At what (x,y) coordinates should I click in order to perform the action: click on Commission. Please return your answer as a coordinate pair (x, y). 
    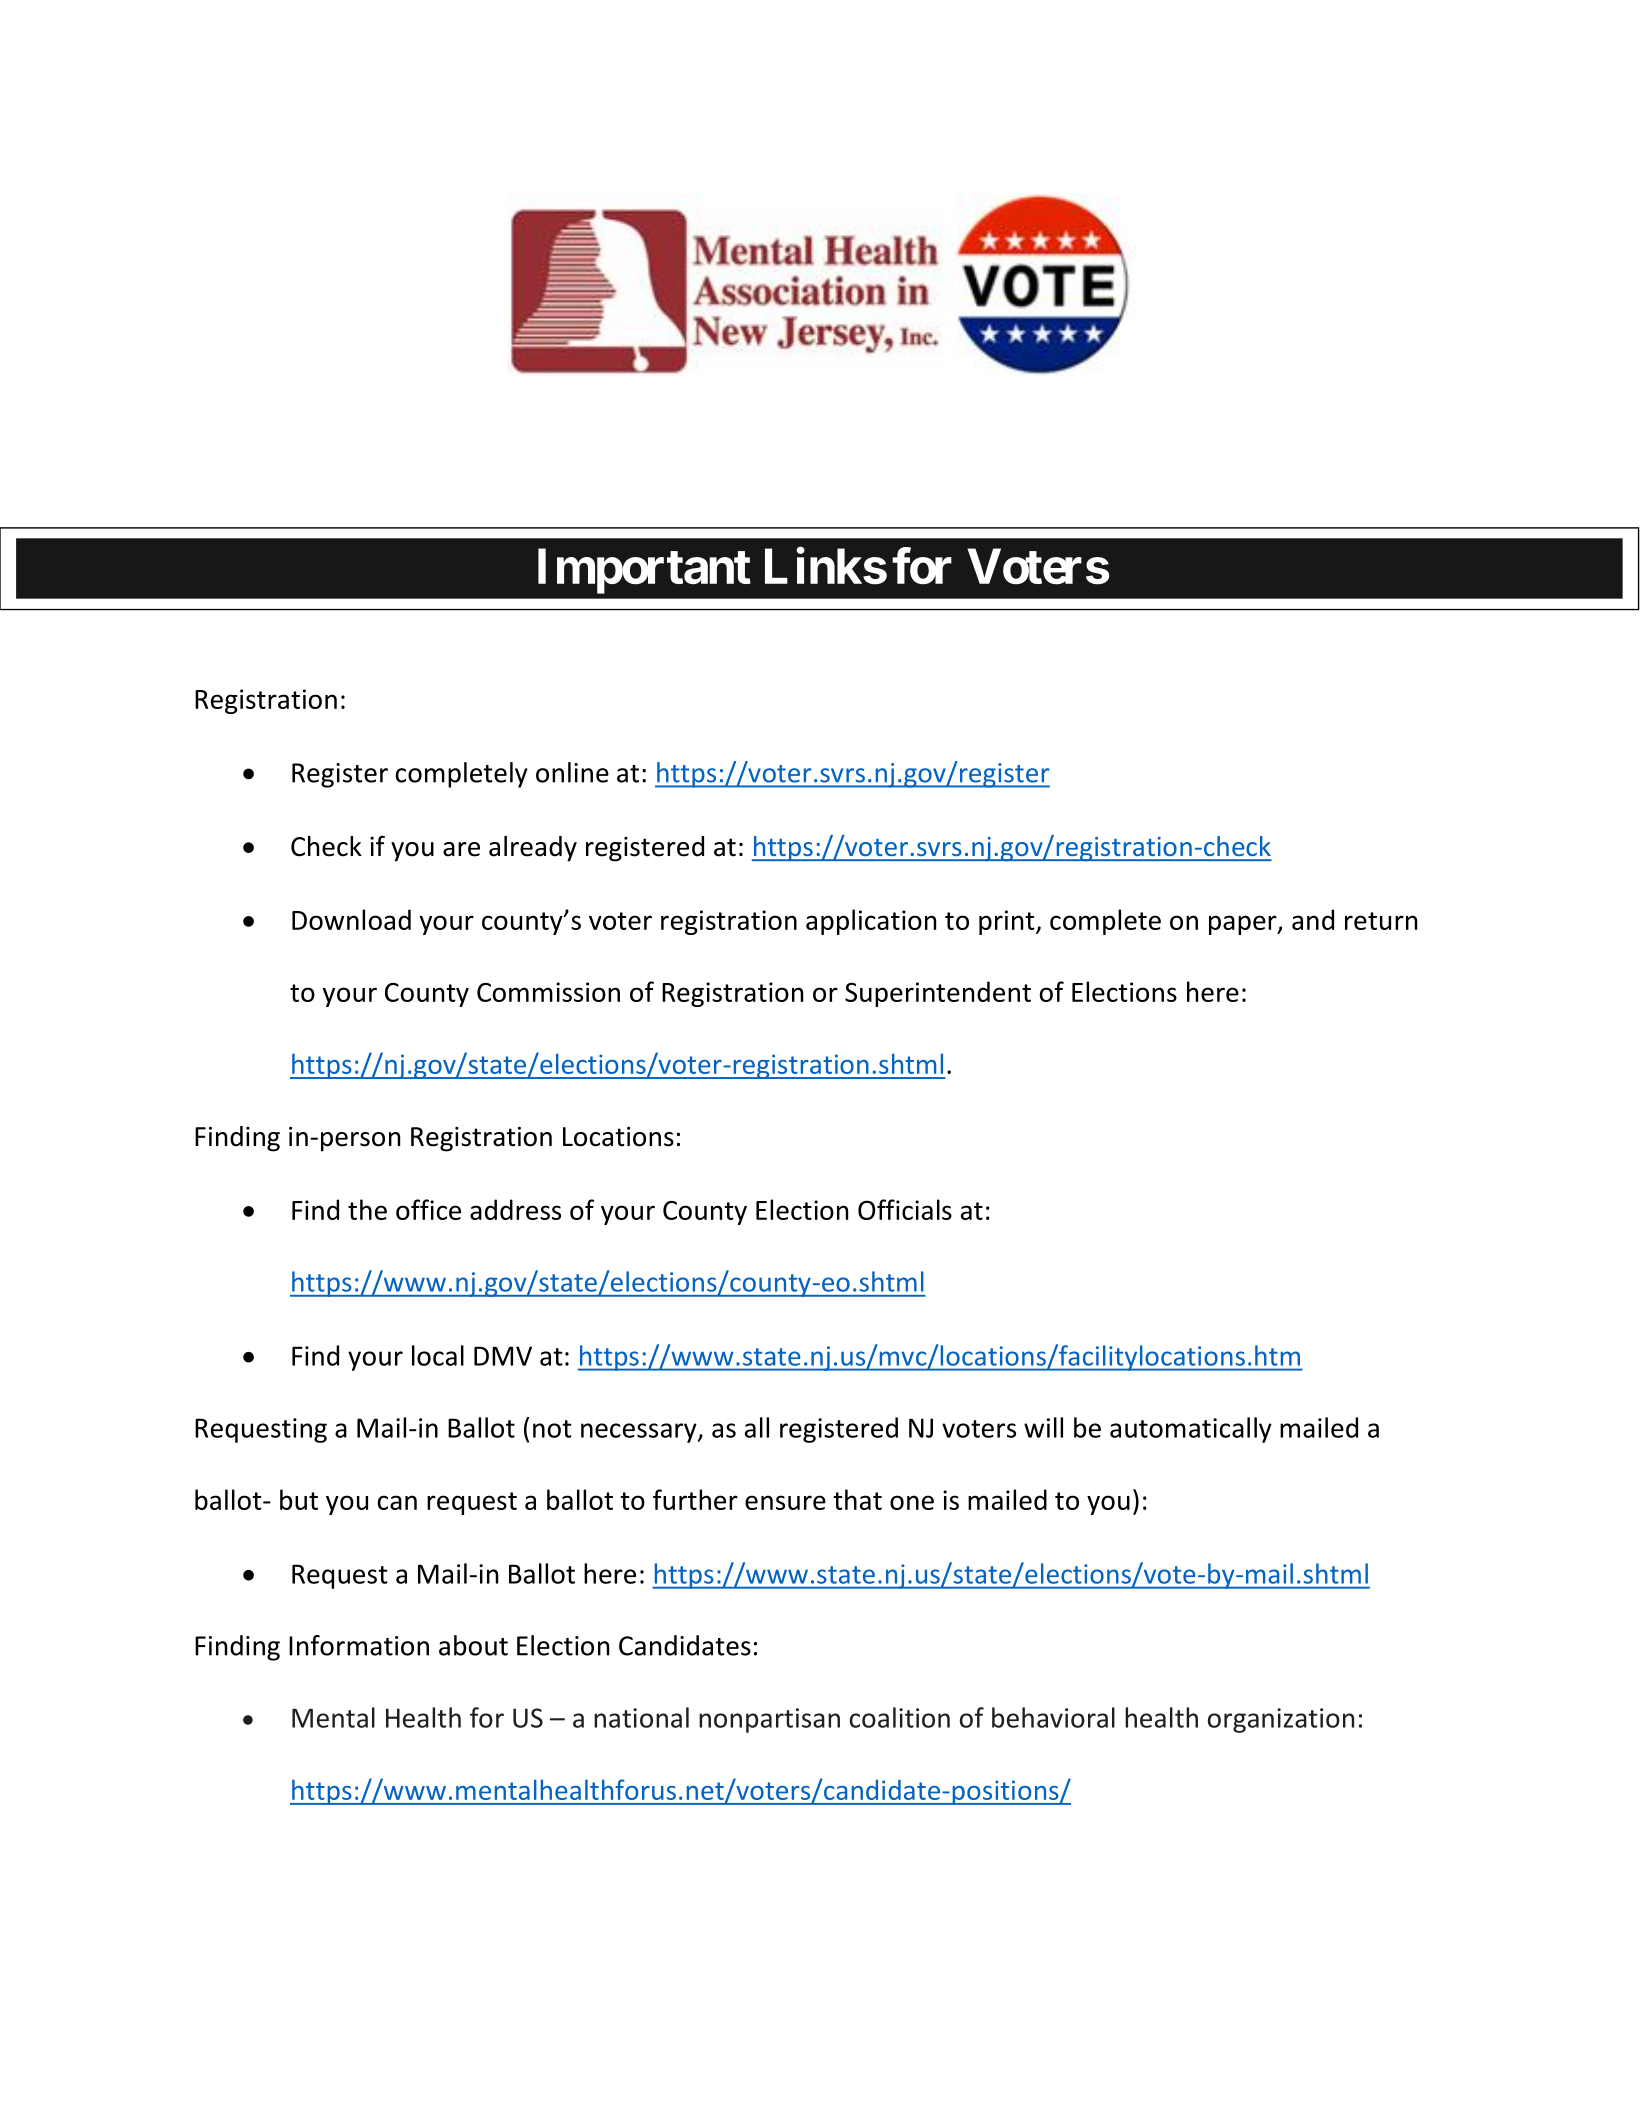
    Looking at the image, I should click on (548, 992).
